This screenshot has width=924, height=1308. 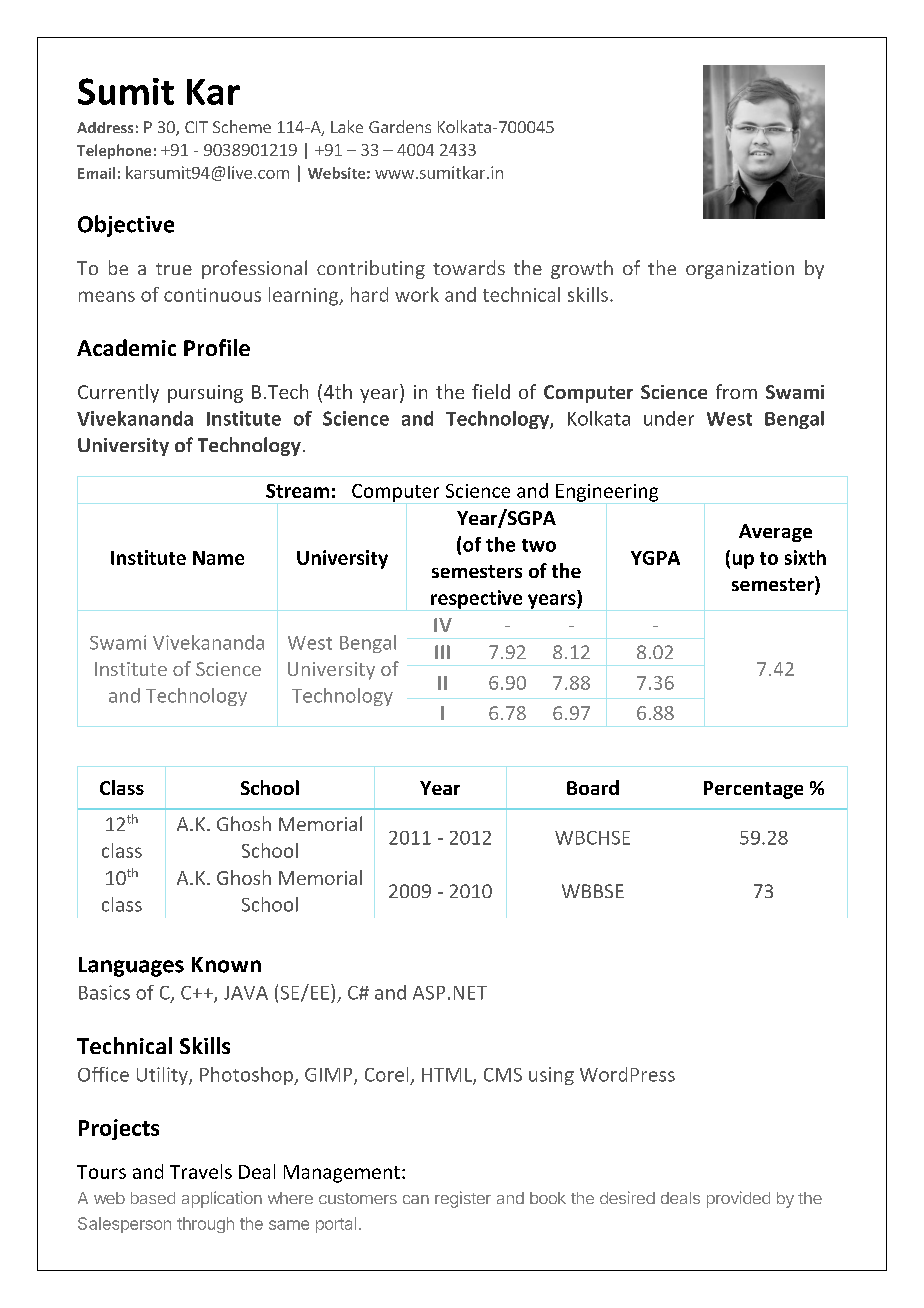 I want to click on field, so click(x=491, y=391).
